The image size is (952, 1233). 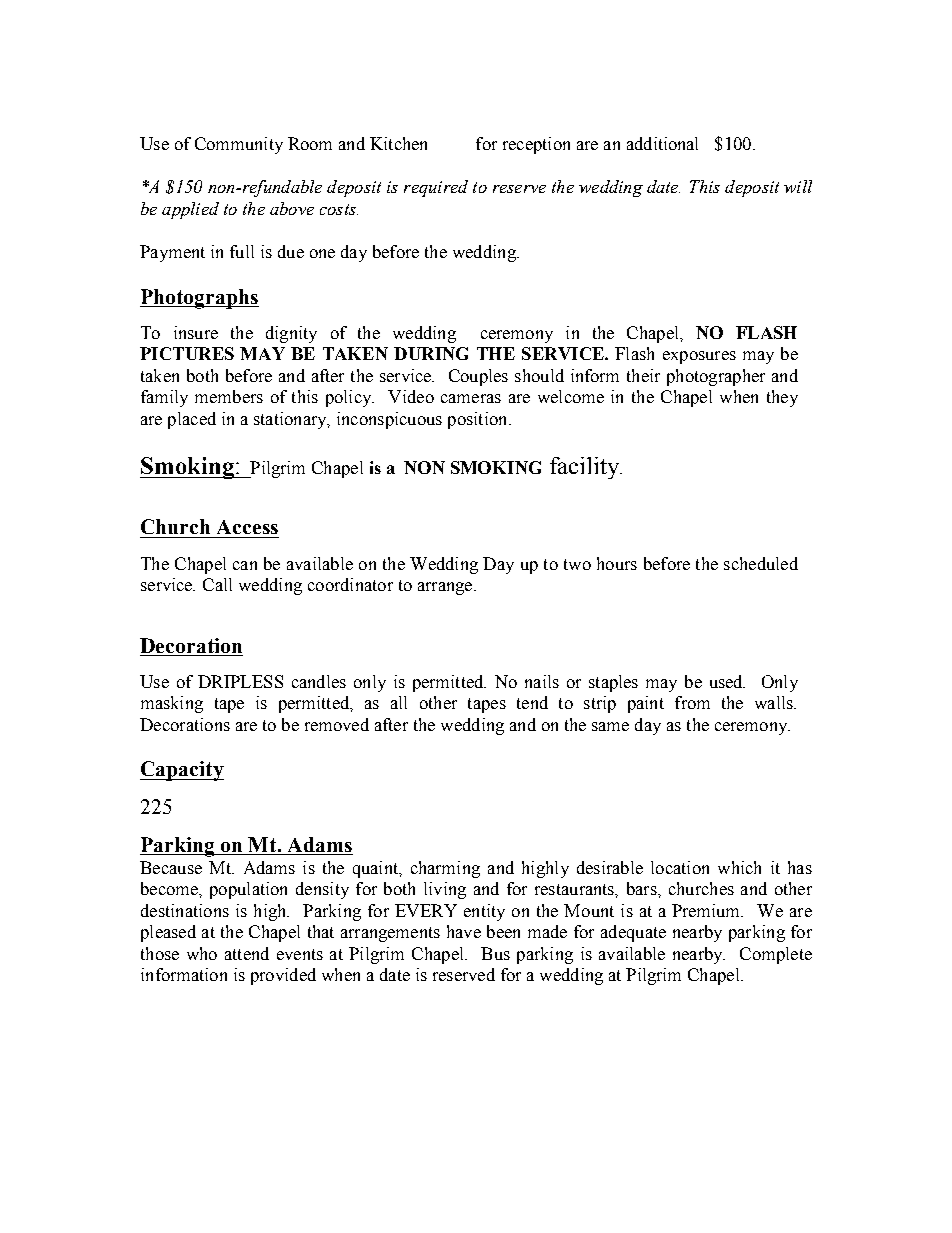 I want to click on placed, so click(x=192, y=420).
